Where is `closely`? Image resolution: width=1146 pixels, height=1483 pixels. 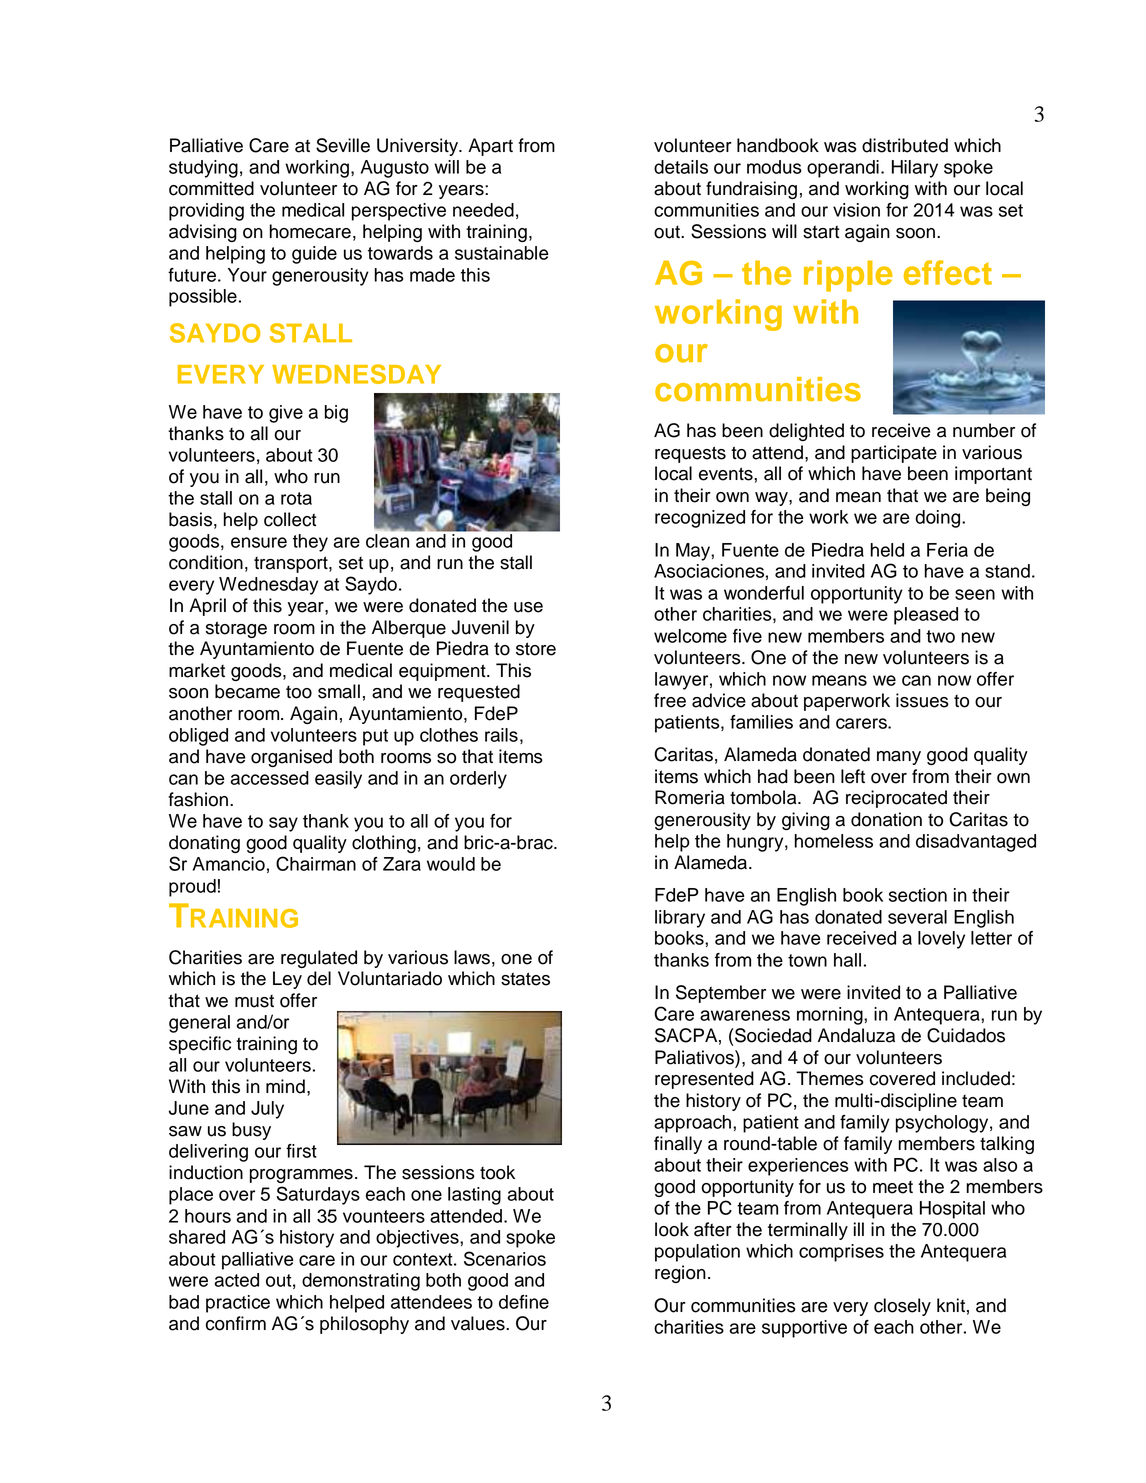
closely is located at coordinates (902, 1307).
